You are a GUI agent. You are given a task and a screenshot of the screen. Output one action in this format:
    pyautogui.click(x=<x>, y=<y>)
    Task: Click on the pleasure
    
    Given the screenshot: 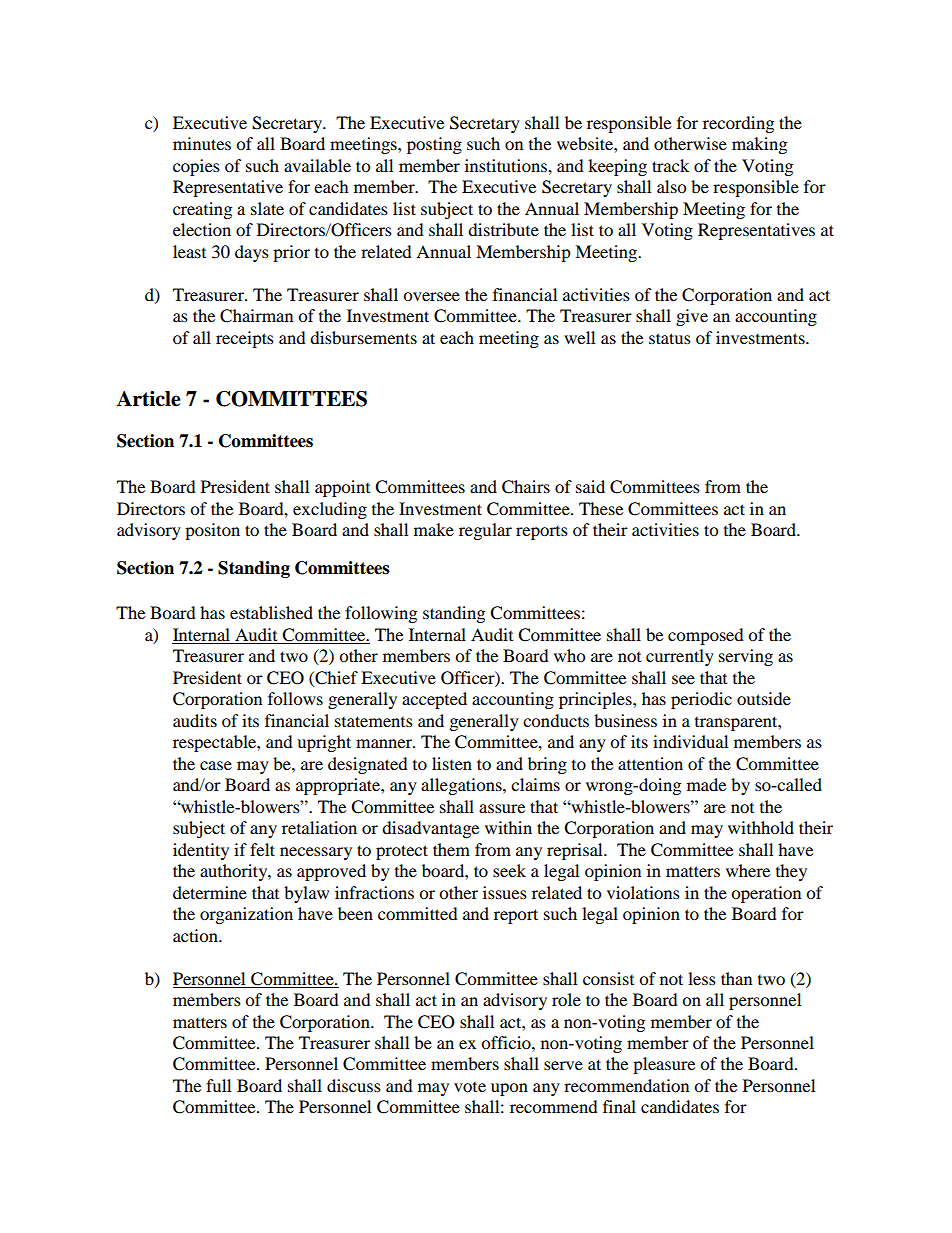 What is the action you would take?
    pyautogui.click(x=664, y=1065)
